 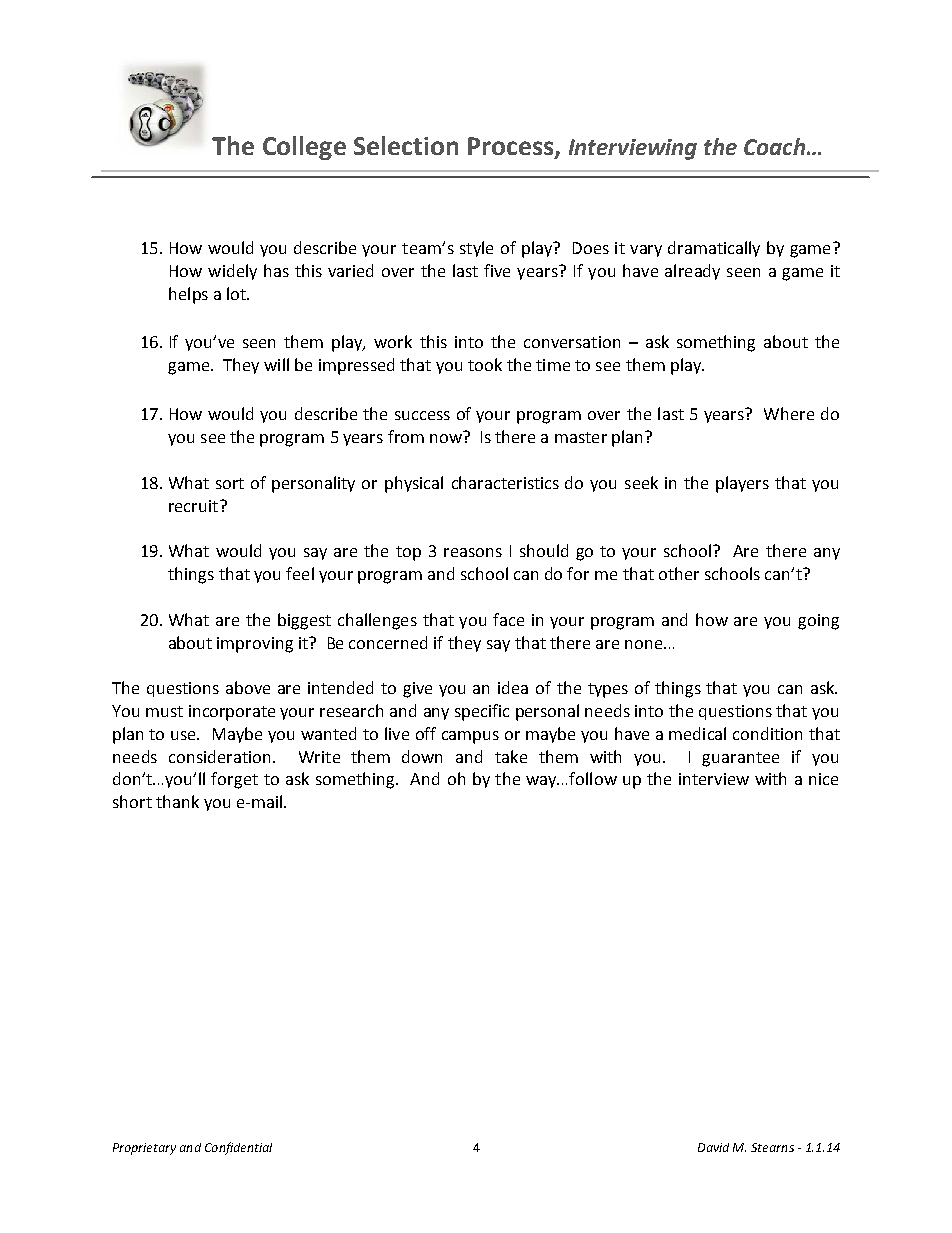 I want to click on Process, so click(x=512, y=147).
